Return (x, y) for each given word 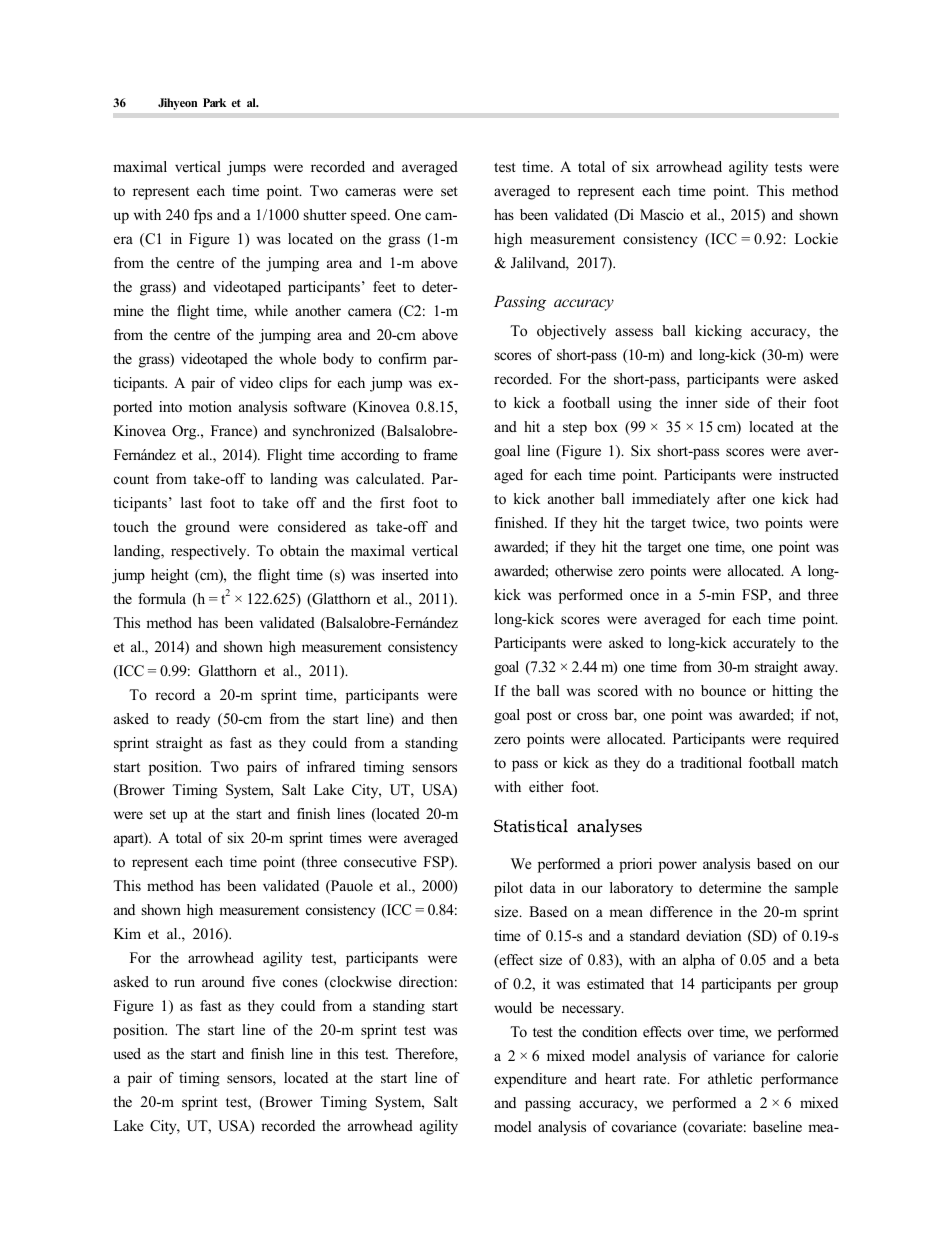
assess (634, 332)
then (444, 718)
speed (370, 216)
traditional (711, 762)
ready (193, 720)
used (127, 1053)
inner (702, 402)
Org (185, 432)
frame (440, 454)
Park (214, 102)
